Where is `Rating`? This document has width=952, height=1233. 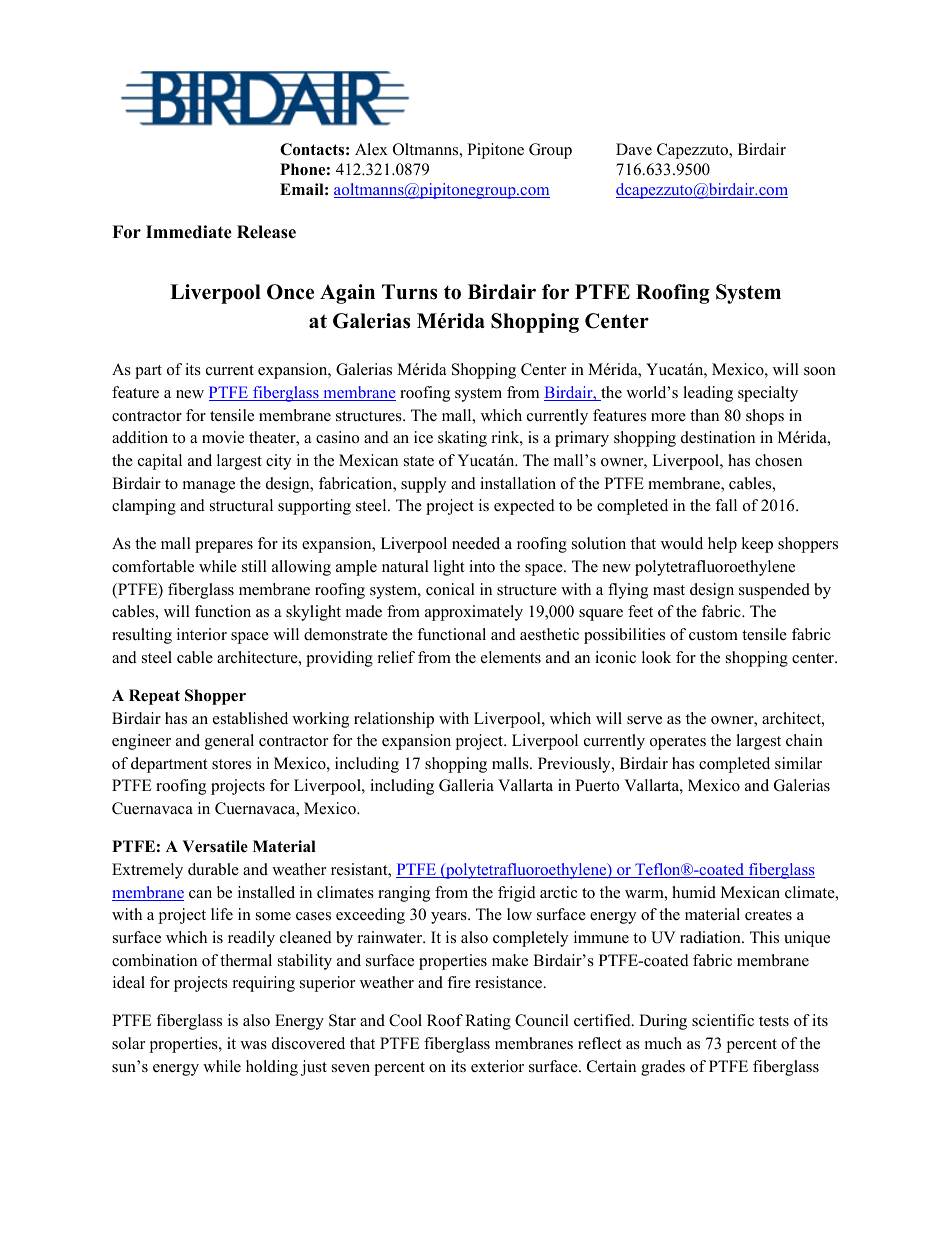 Rating is located at coordinates (488, 1022).
